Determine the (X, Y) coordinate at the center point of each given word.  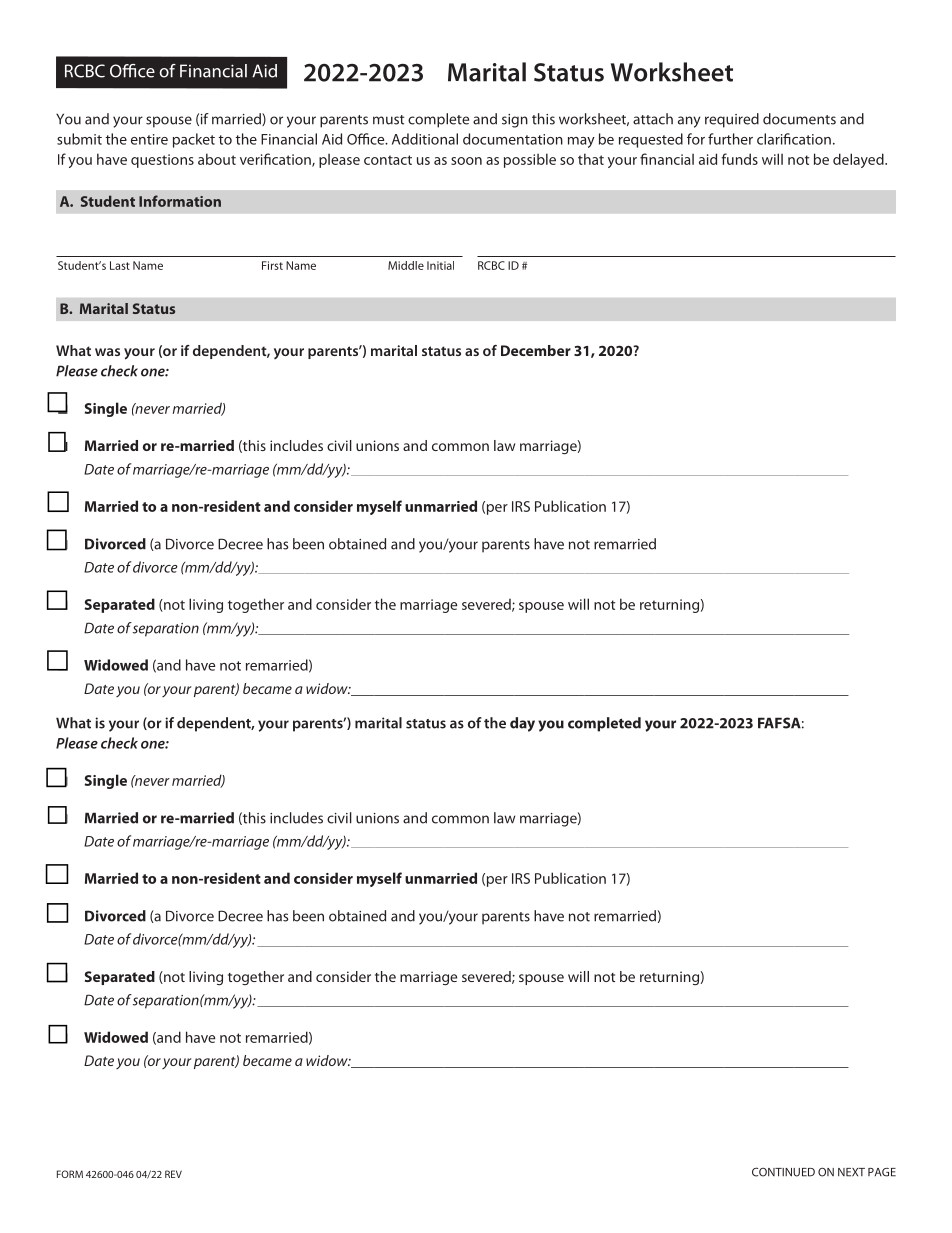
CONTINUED (783, 1172)
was (107, 352)
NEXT (851, 1172)
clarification (794, 139)
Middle (406, 265)
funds (739, 159)
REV (173, 1174)
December (536, 350)
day (522, 724)
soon (466, 161)
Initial (440, 265)
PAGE (882, 1172)
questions (162, 161)
